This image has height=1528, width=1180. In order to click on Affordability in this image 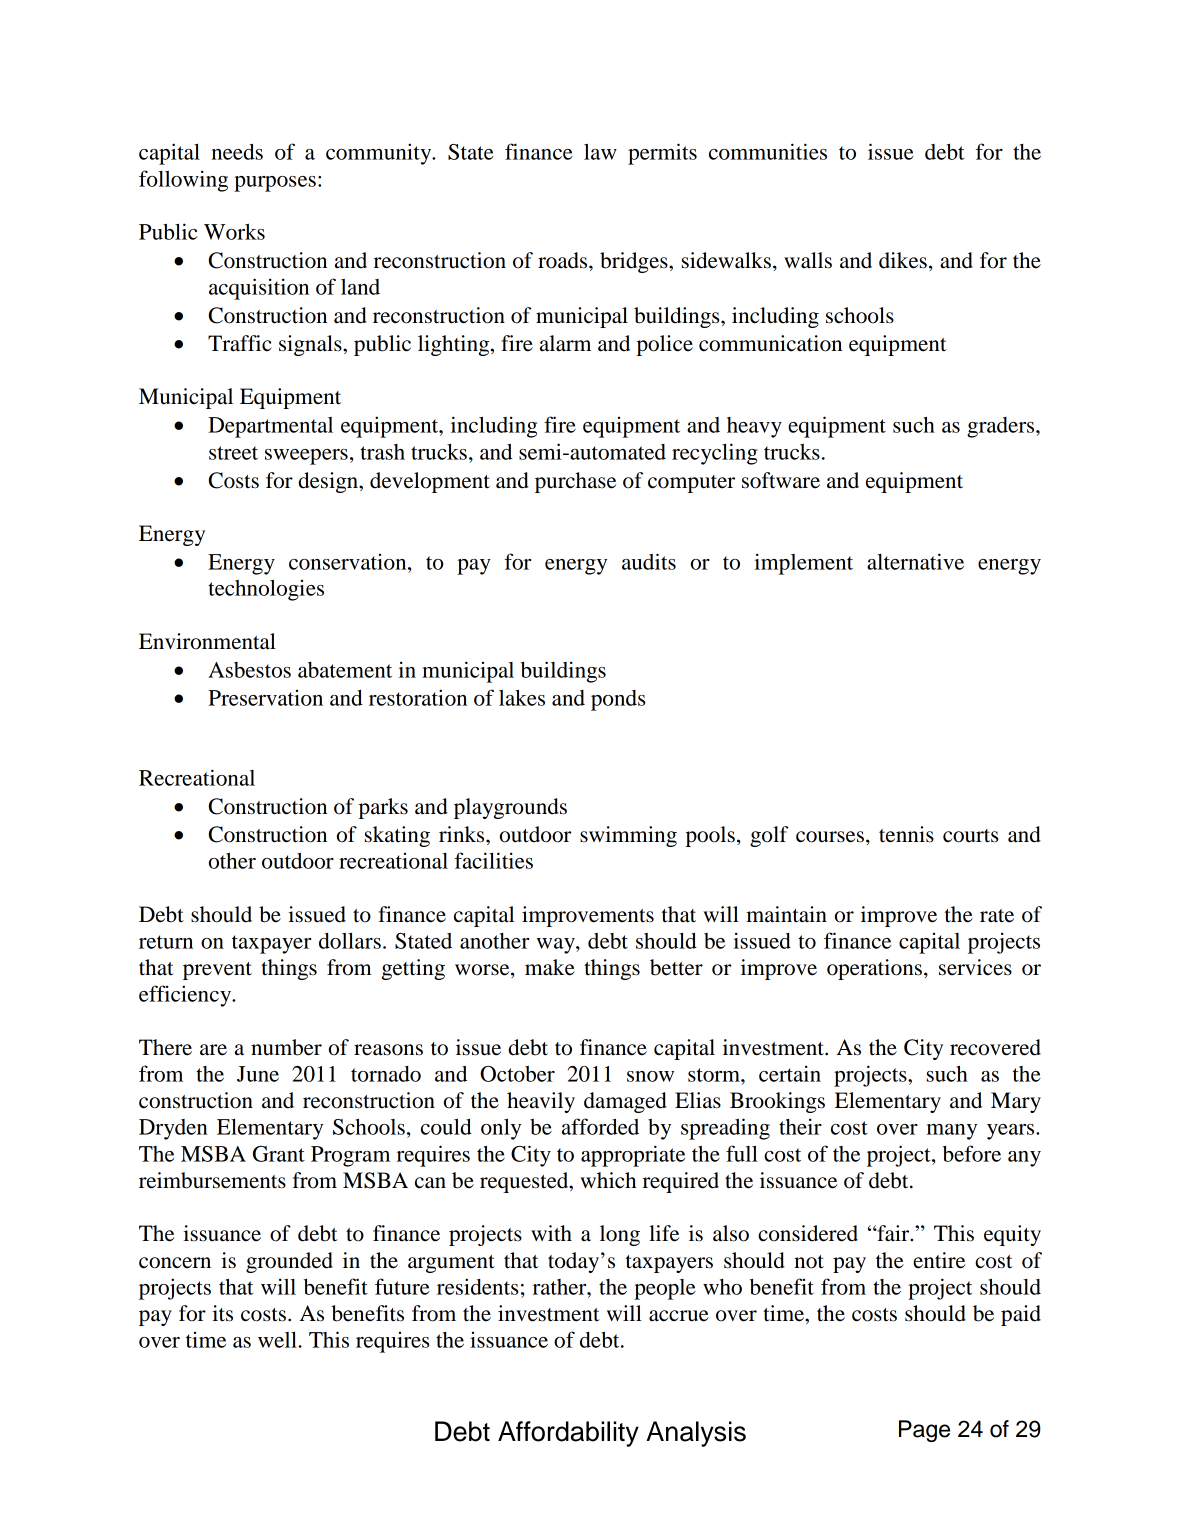, I will do `click(568, 1434)`.
